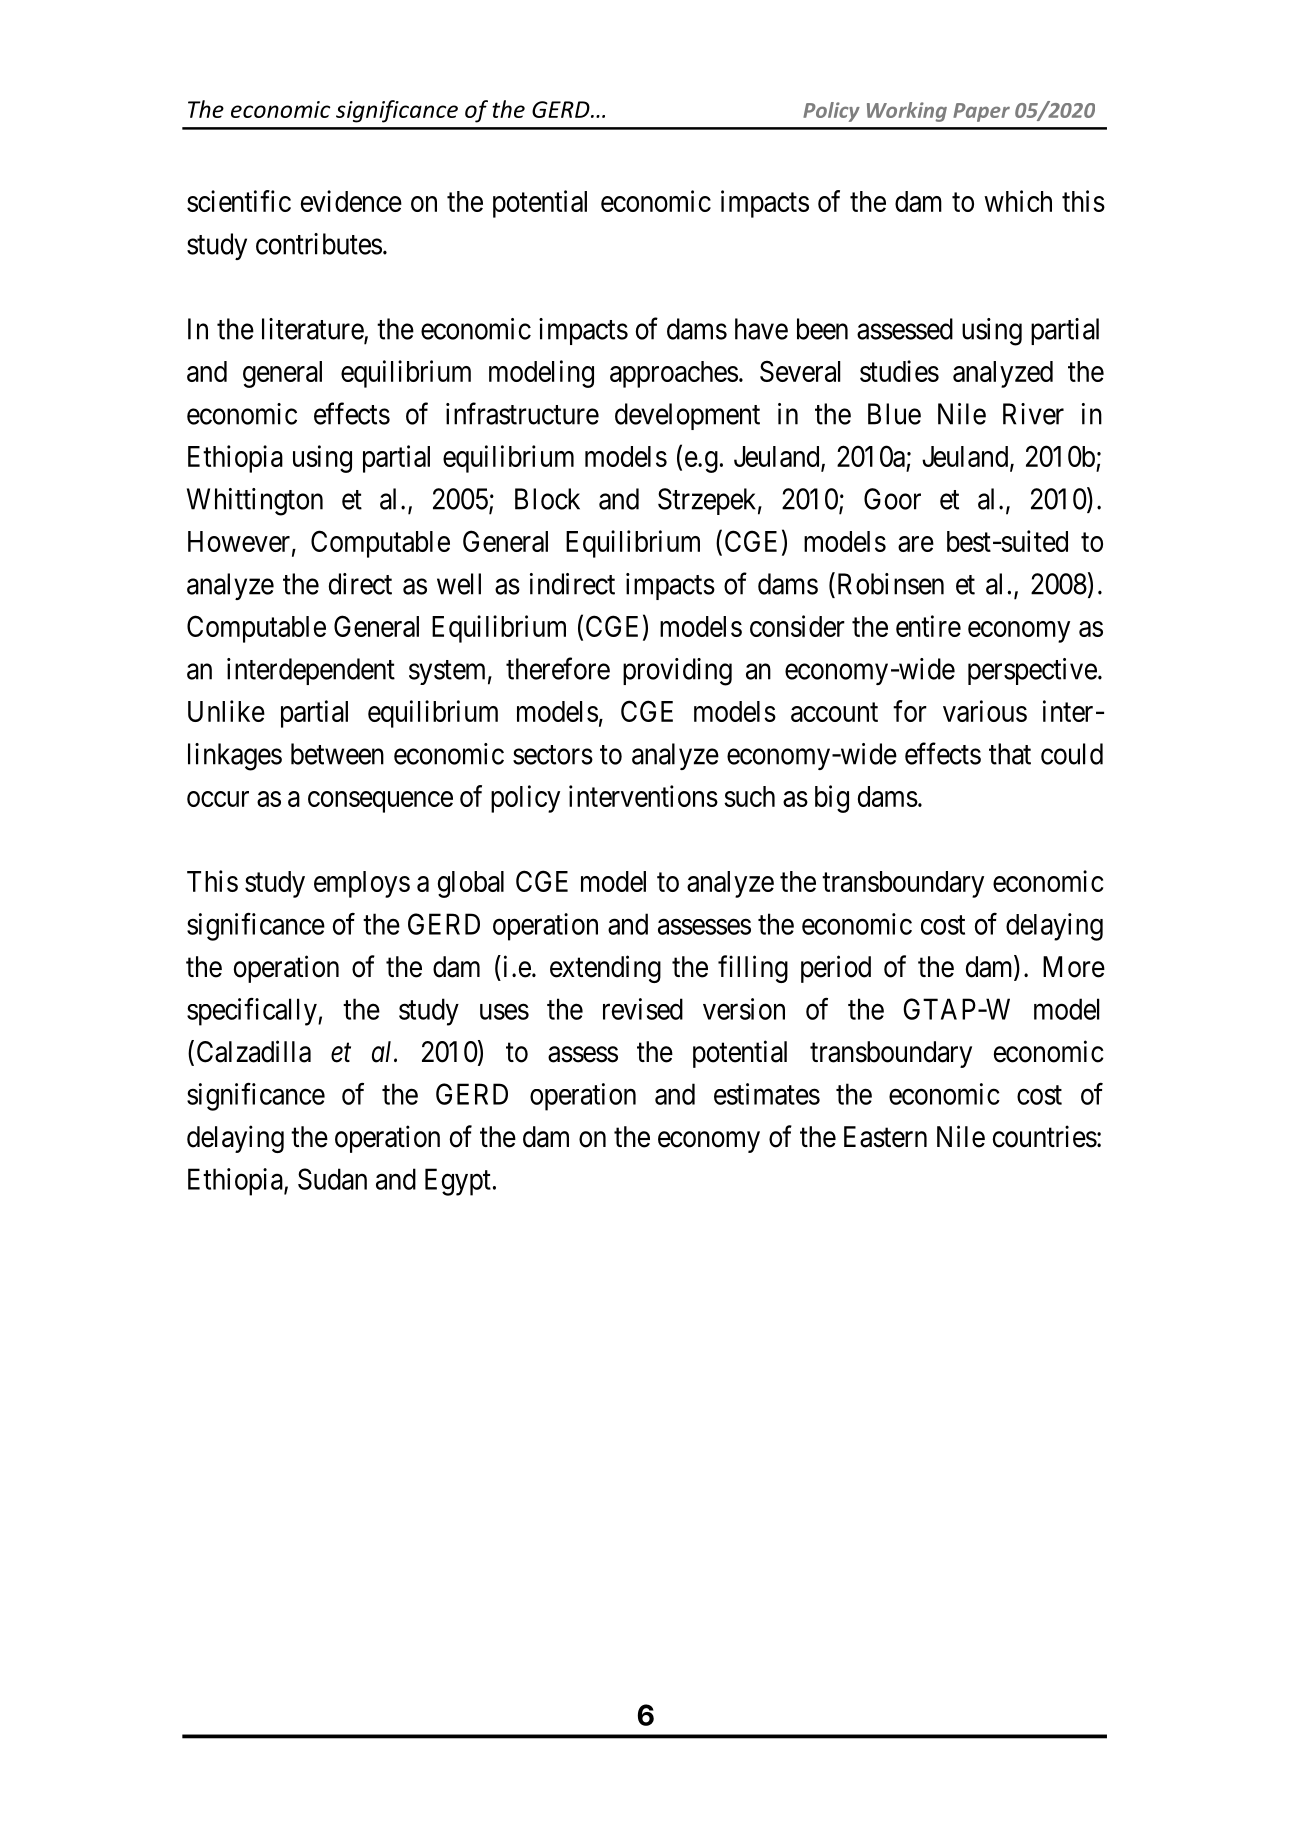 The image size is (1289, 1831). Describe the element at coordinates (313, 330) in the screenshot. I see `literature` at that location.
